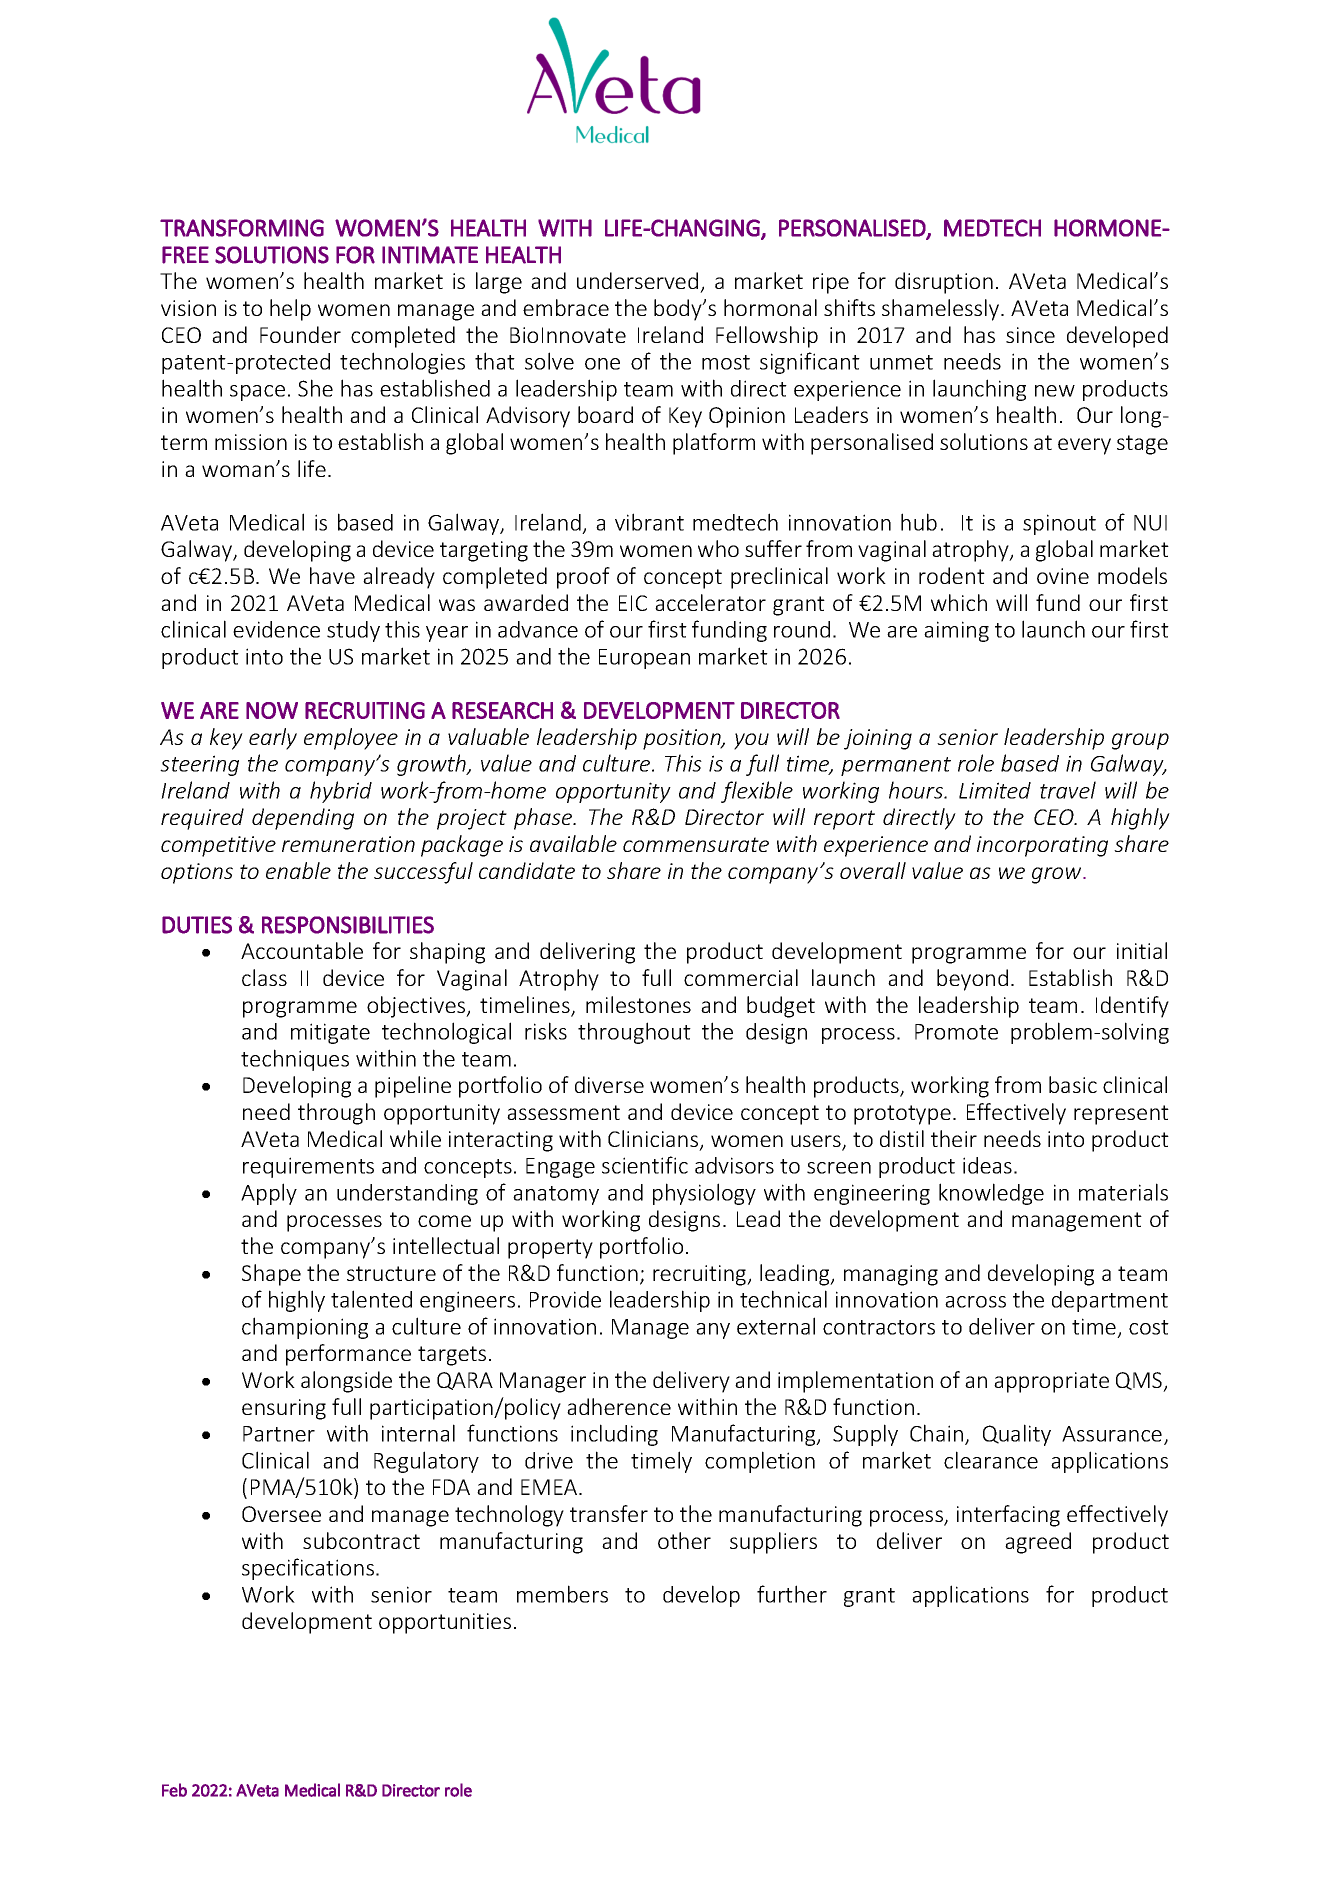 Image resolution: width=1330 pixels, height=1880 pixels. I want to click on beyond, so click(972, 980).
